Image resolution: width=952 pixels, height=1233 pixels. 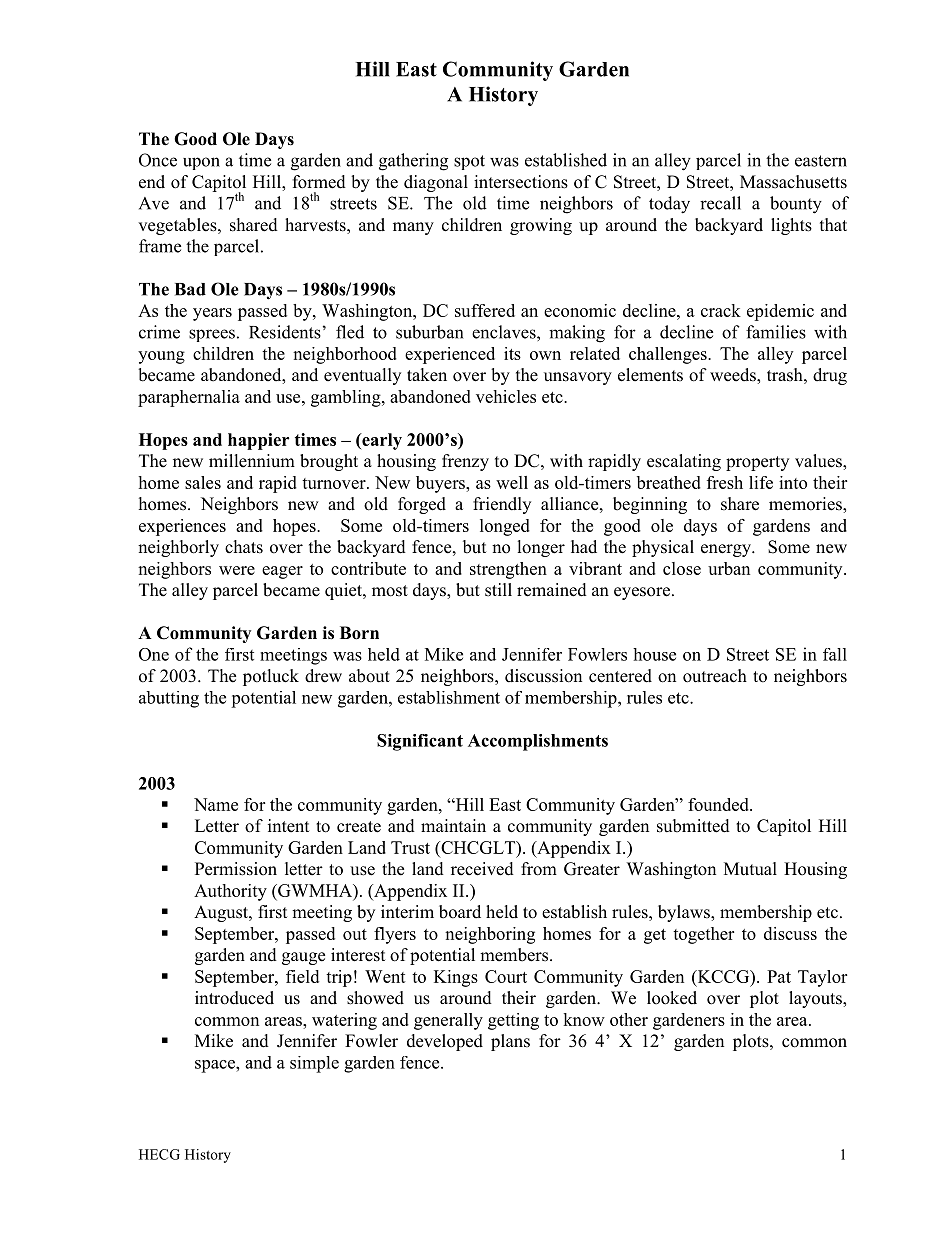 What do you see at coordinates (727, 550) in the image?
I see `energy` at bounding box center [727, 550].
